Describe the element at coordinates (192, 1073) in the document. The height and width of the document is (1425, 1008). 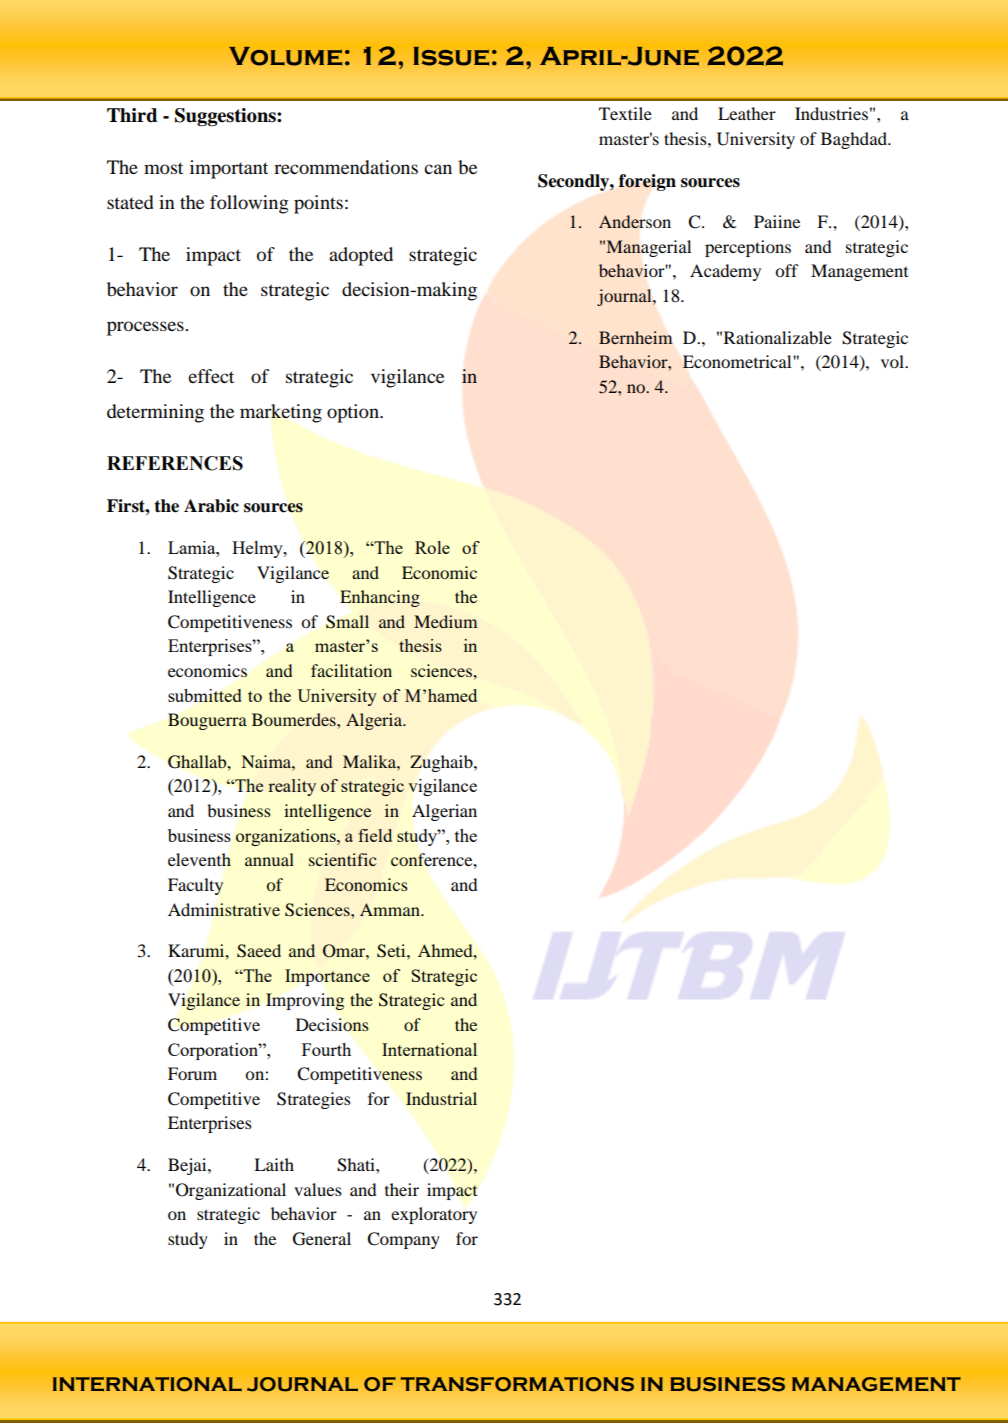
I see `Forum` at that location.
